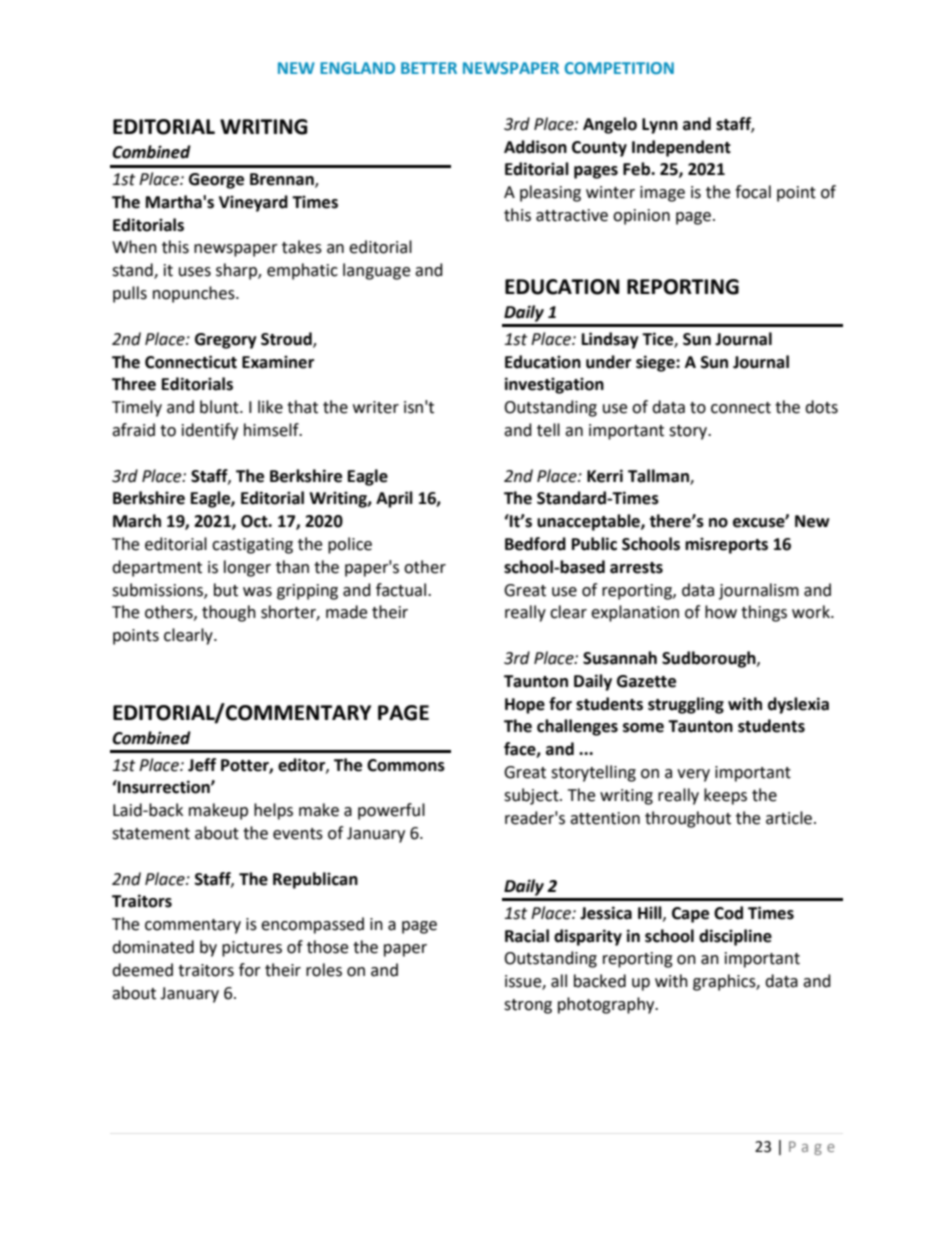 The image size is (952, 1233). What do you see at coordinates (535, 544) in the image?
I see `Bedford` at bounding box center [535, 544].
